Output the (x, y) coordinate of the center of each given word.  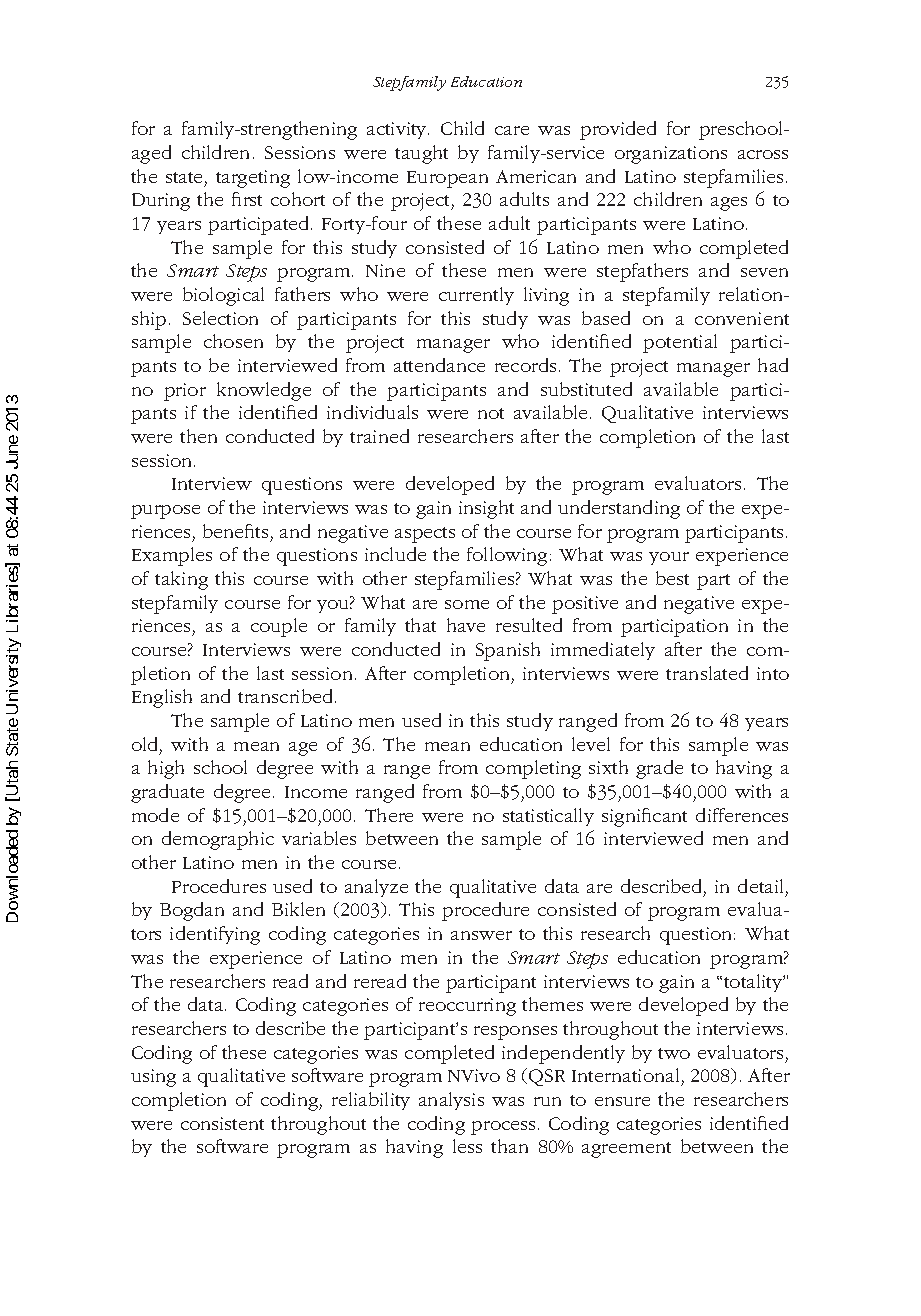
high (166, 769)
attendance (439, 365)
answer (481, 935)
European (447, 179)
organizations (671, 155)
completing (533, 769)
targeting (253, 179)
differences (742, 815)
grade (659, 769)
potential (680, 343)
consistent (222, 1123)
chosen (233, 341)
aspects (425, 535)
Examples (172, 556)
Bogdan (192, 911)
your (669, 558)
